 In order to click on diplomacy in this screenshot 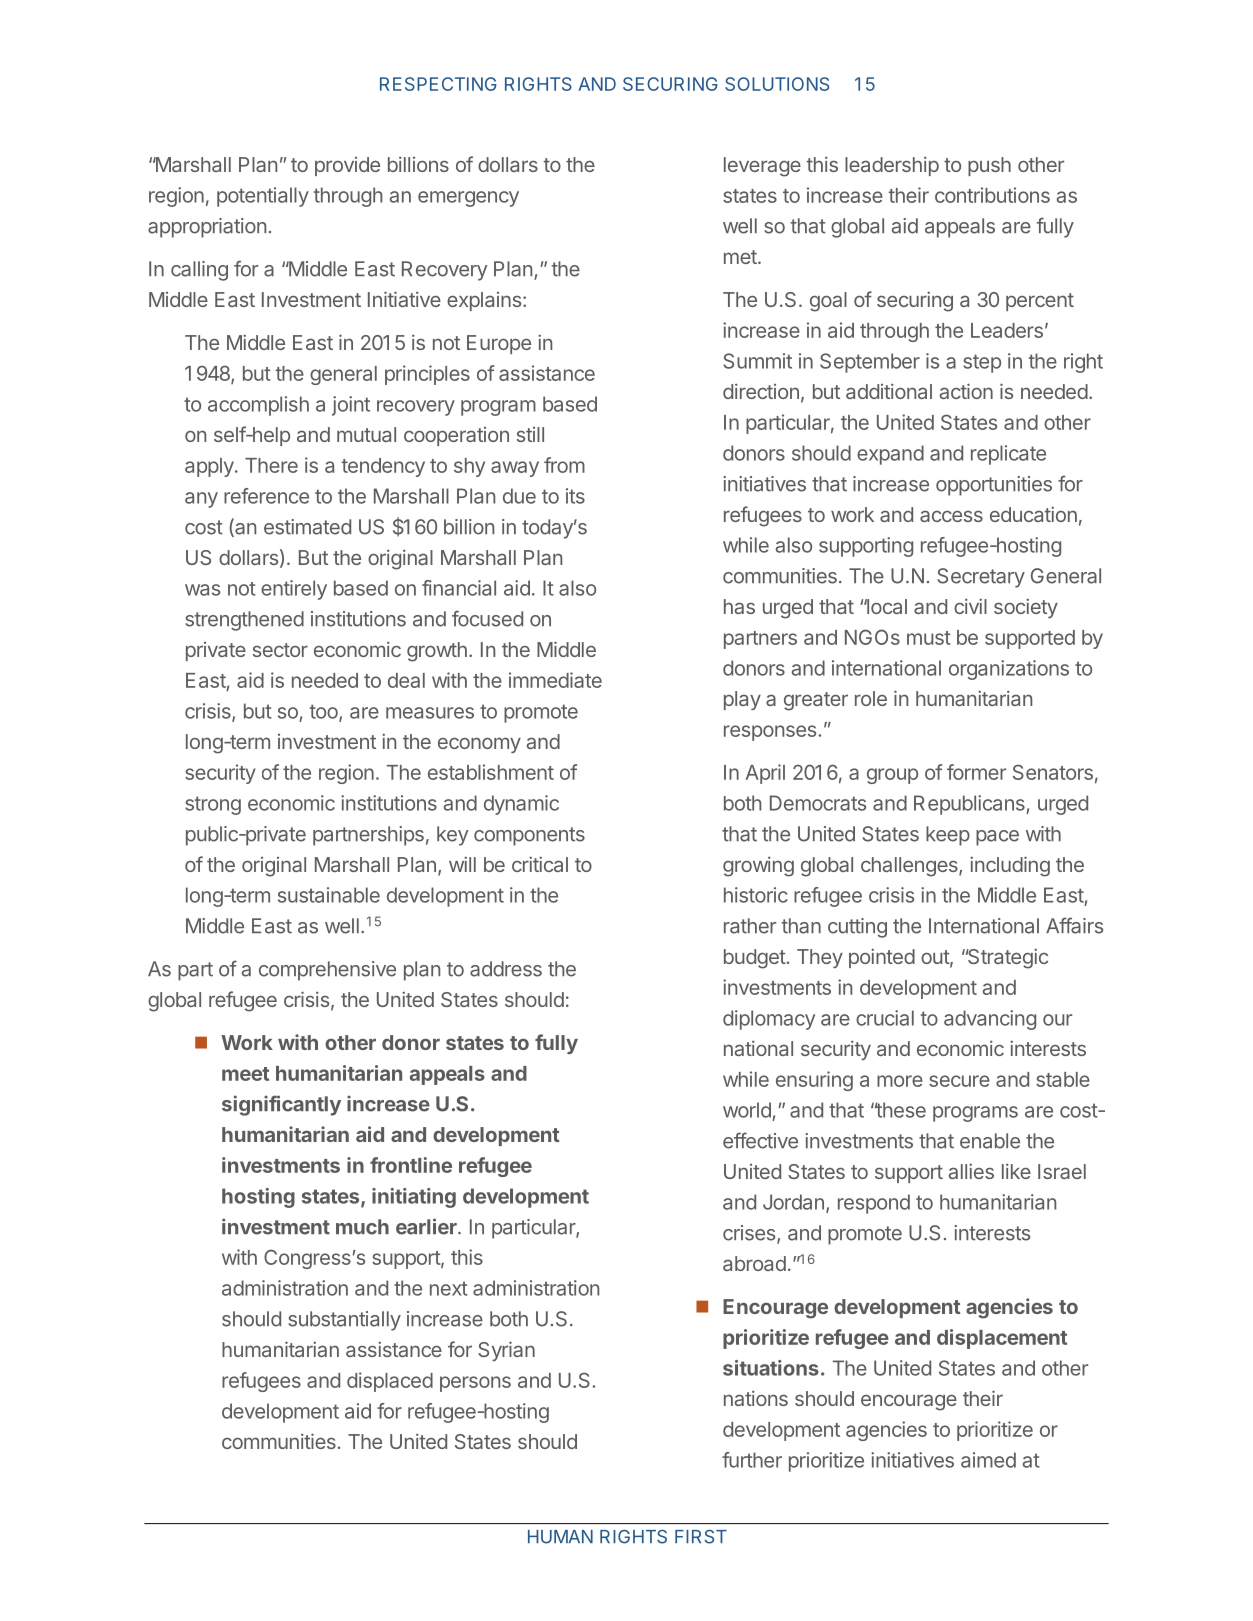, I will do `click(769, 1020)`.
